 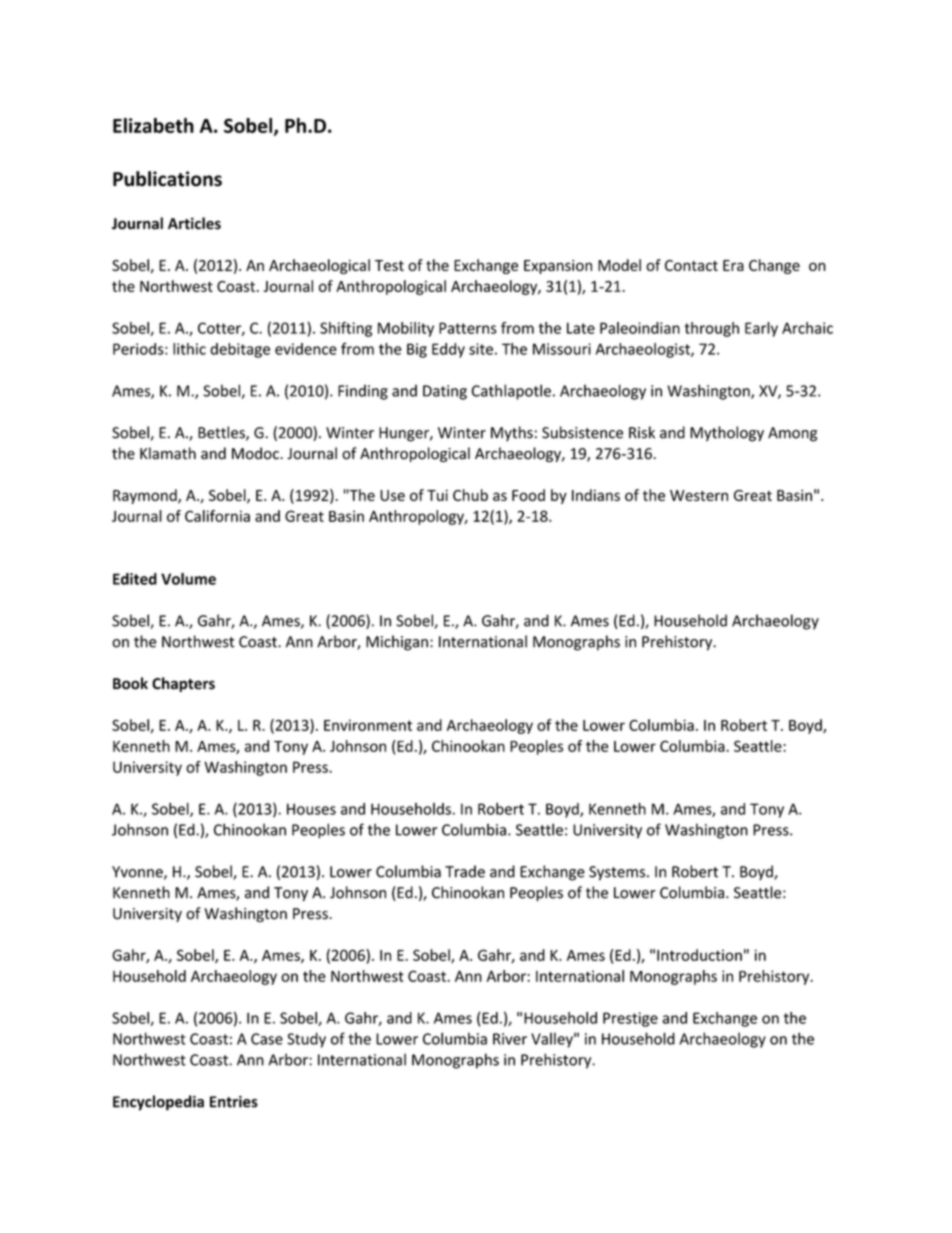 What do you see at coordinates (727, 434) in the screenshot?
I see `Mythology` at bounding box center [727, 434].
